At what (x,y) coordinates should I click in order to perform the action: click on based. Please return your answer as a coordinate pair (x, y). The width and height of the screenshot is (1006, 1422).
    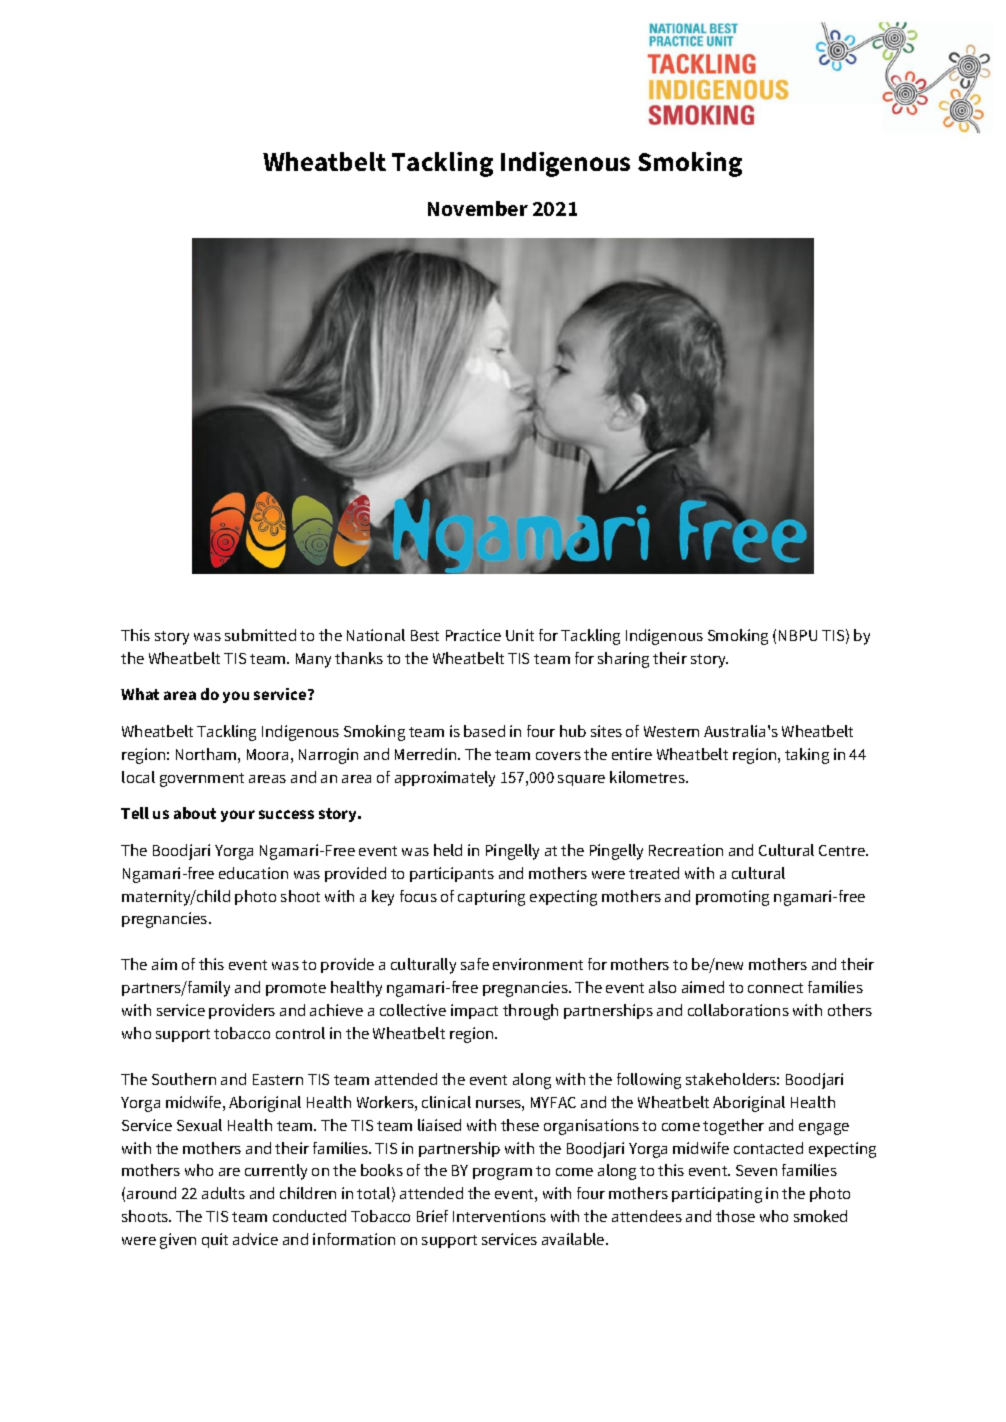
    Looking at the image, I should click on (484, 731).
